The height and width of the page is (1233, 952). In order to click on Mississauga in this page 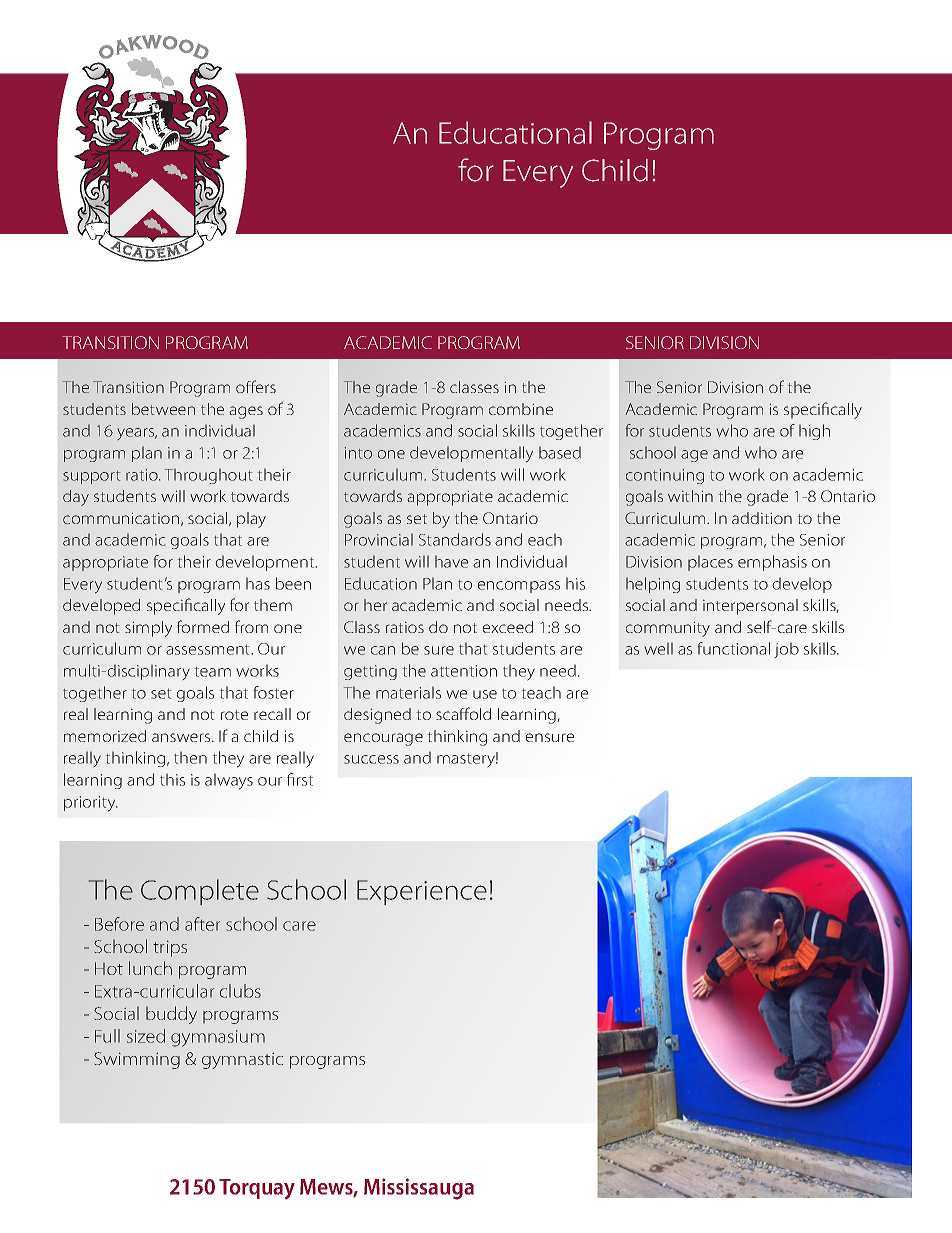, I will do `click(419, 1189)`.
